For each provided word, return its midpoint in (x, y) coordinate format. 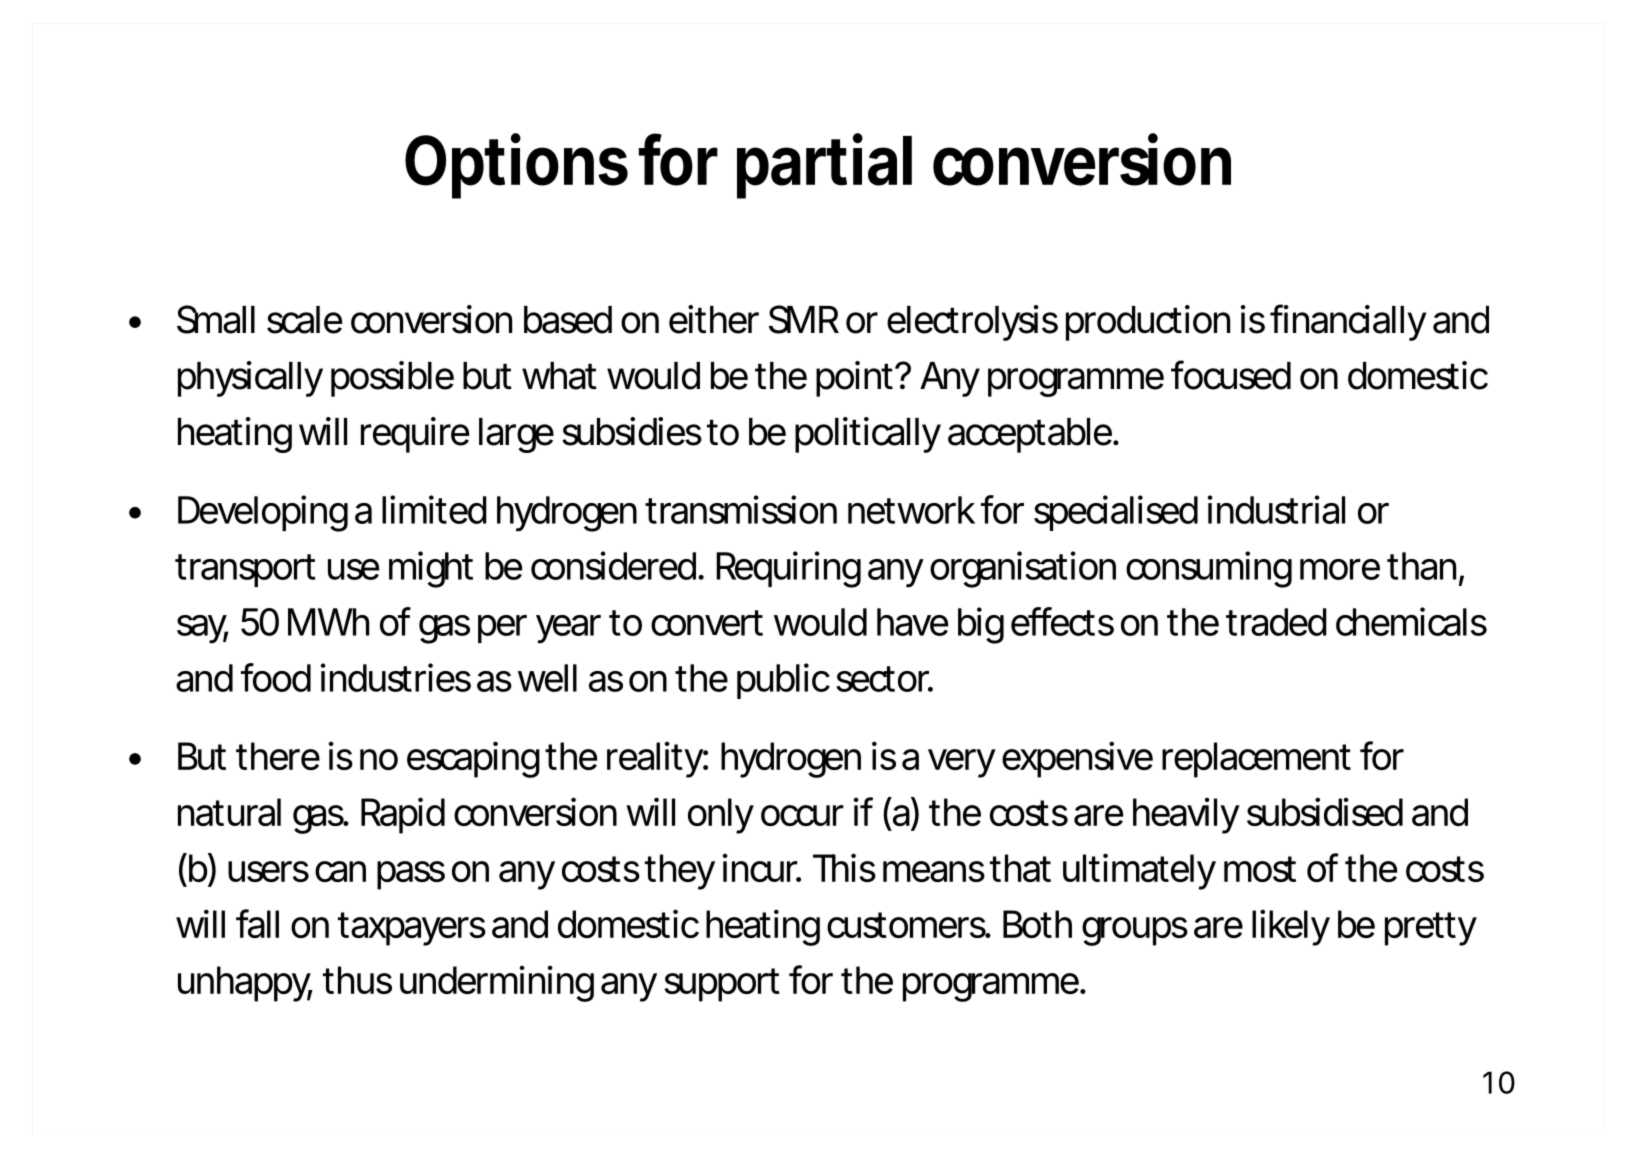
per (502, 629)
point (854, 379)
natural (229, 812)
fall (257, 923)
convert (707, 623)
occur (802, 815)
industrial (1276, 509)
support (722, 985)
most (1260, 869)
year (568, 629)
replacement (1256, 760)
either (714, 319)
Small (216, 319)
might (431, 569)
